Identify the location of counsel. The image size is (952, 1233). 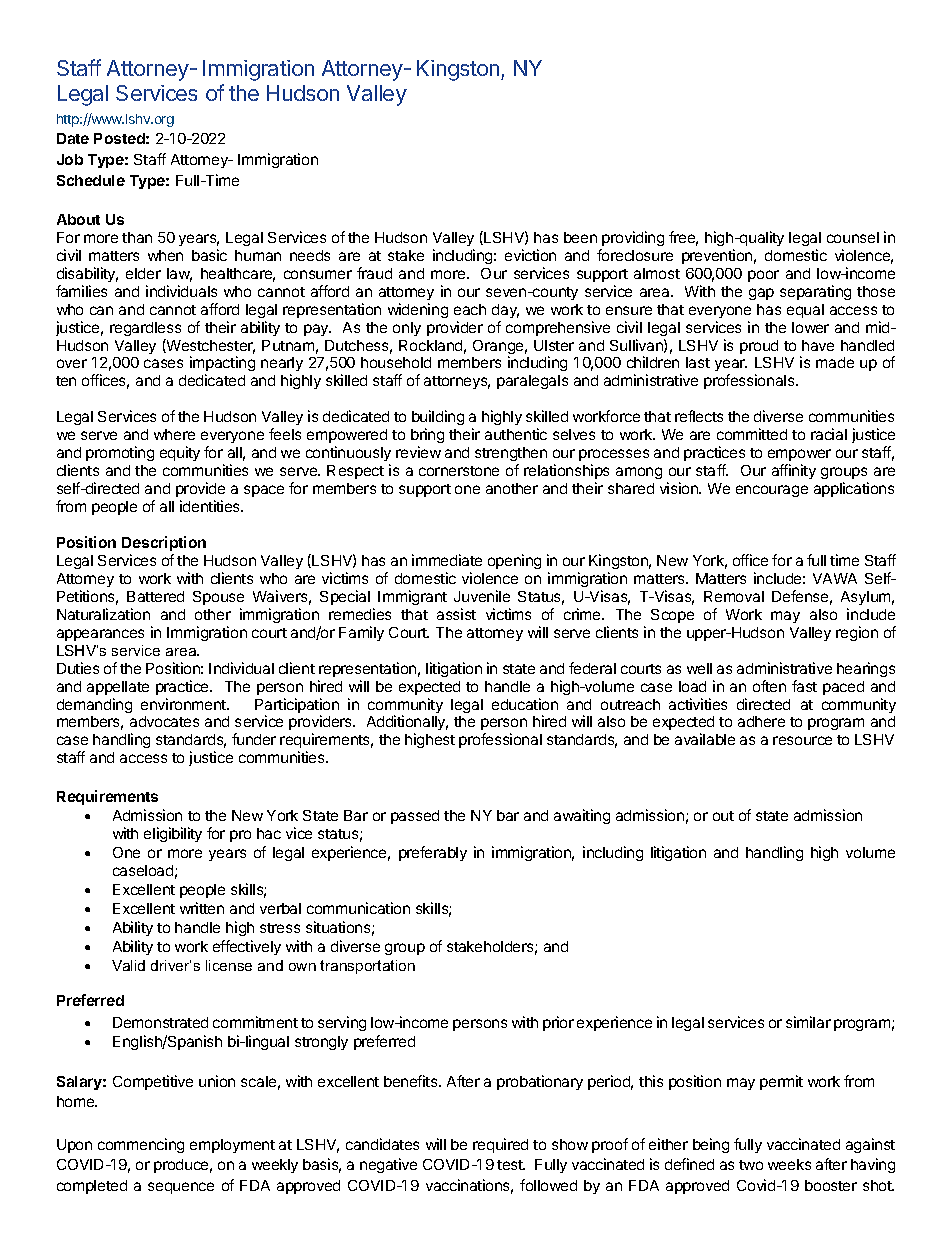
(853, 237).
